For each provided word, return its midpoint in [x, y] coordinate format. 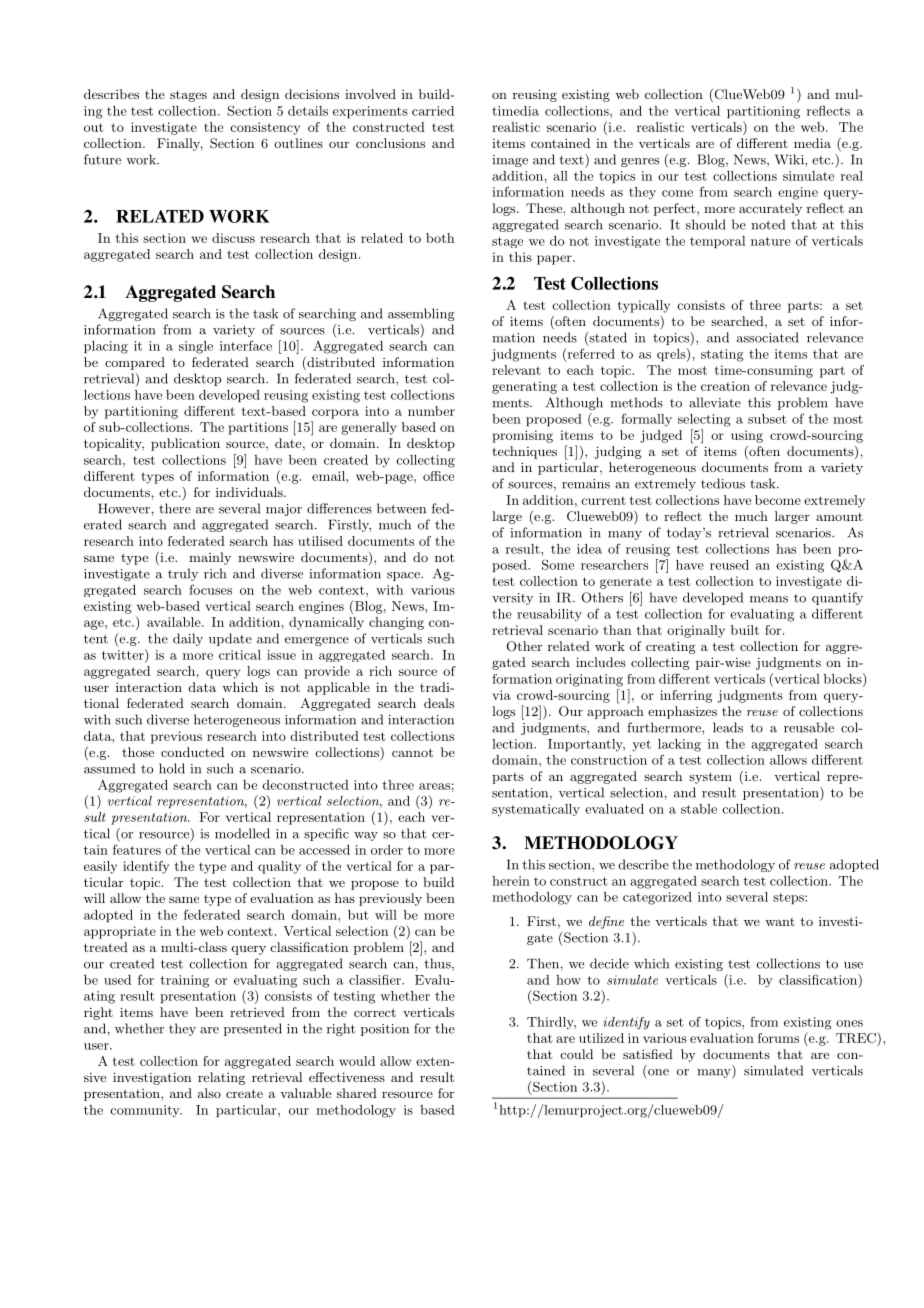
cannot [412, 752]
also [209, 1093]
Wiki [790, 159]
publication [185, 444]
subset [767, 419]
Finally [180, 144]
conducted [192, 752]
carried [433, 111]
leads [728, 727]
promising [522, 436]
